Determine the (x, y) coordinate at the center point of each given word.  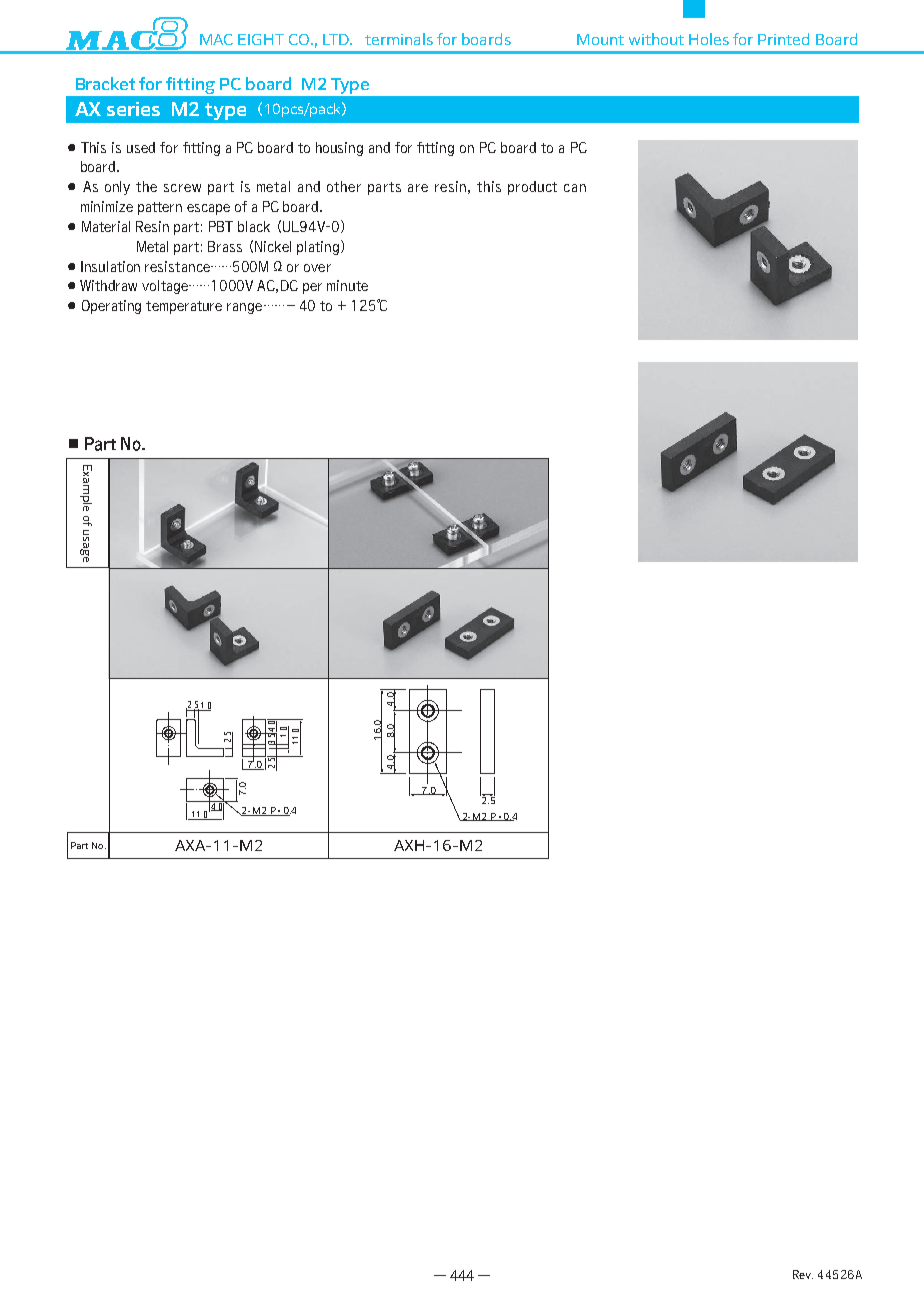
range (244, 308)
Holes (709, 39)
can (575, 188)
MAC (216, 39)
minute (347, 285)
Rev (803, 1274)
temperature (184, 307)
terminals (399, 39)
